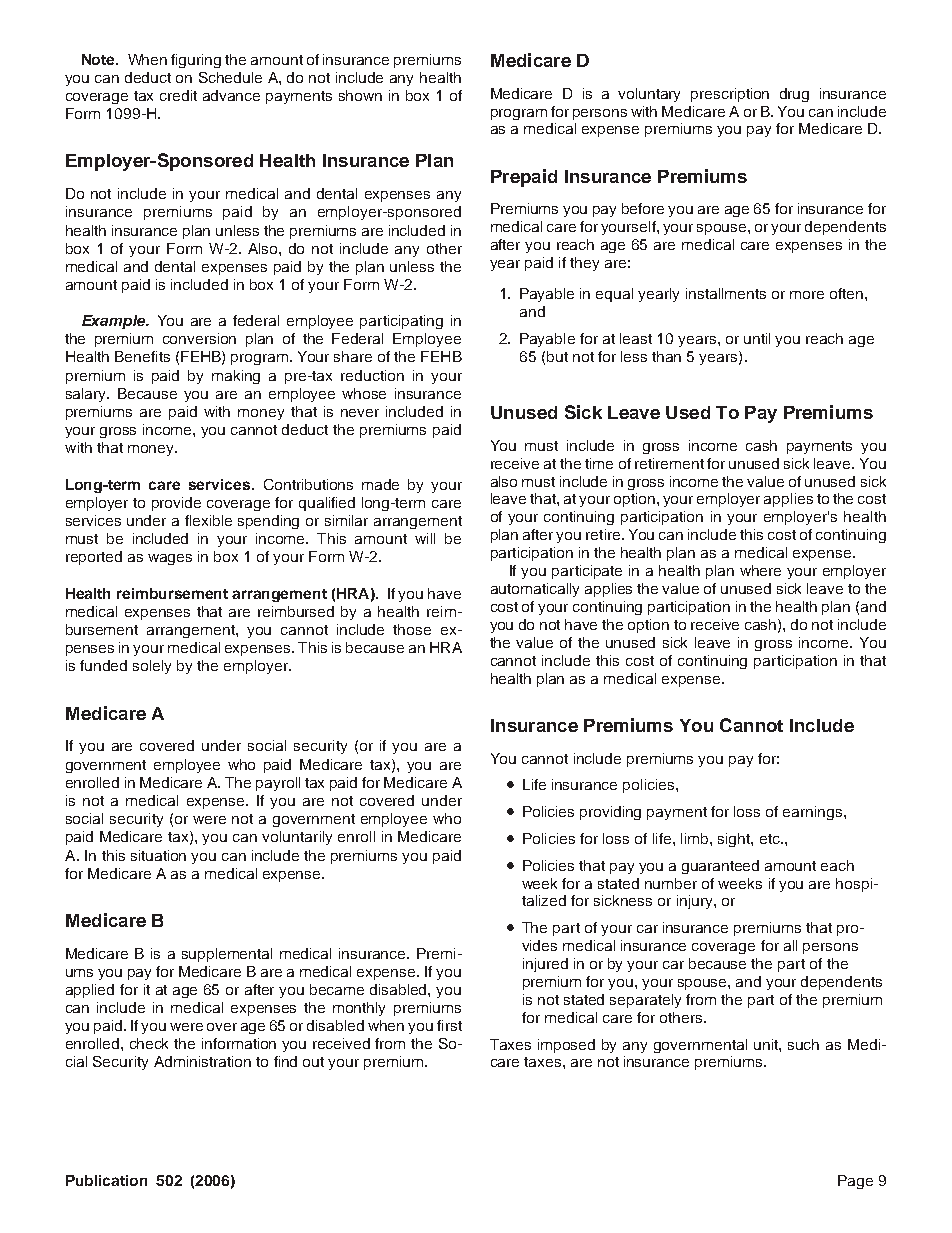  I want to click on providing, so click(610, 813).
